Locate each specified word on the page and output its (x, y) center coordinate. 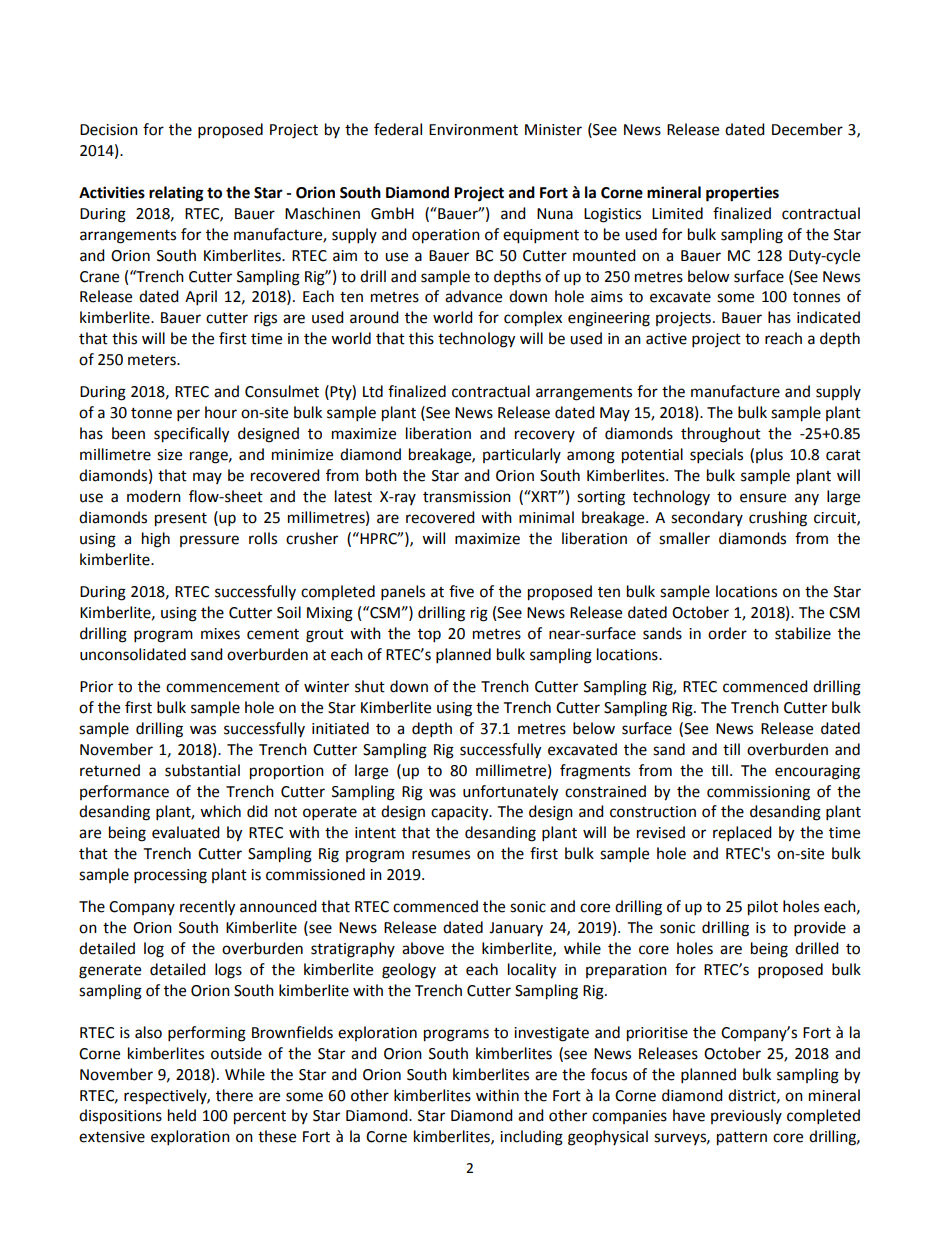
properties (742, 194)
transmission (467, 497)
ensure (763, 498)
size (169, 455)
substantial (202, 770)
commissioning (758, 793)
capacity (461, 813)
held (182, 1115)
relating (176, 194)
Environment (473, 130)
